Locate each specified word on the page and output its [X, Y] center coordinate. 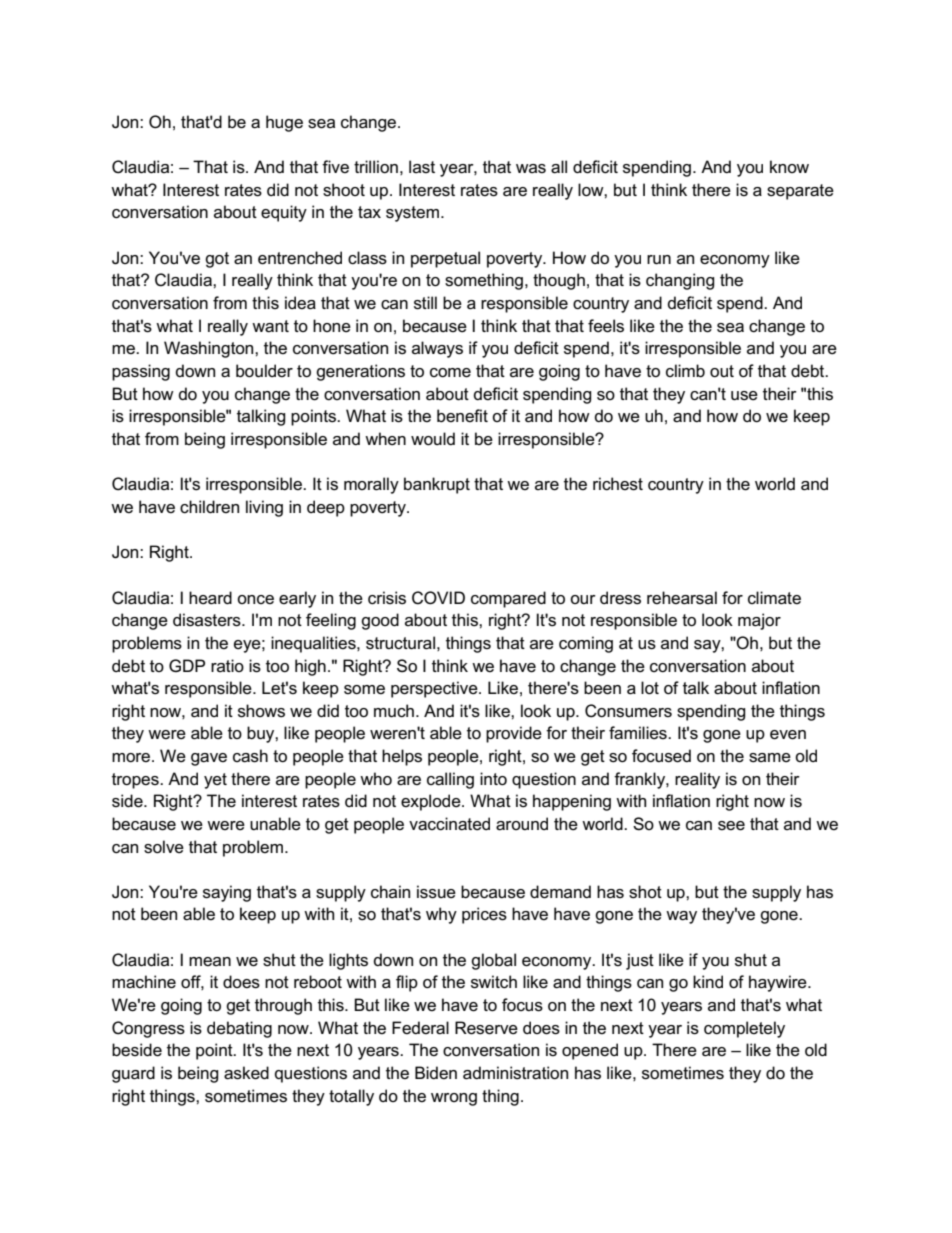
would [433, 439]
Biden [436, 1072]
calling [450, 780]
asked [246, 1073]
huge [284, 123]
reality [697, 780]
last [422, 167]
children [209, 507]
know [789, 166]
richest [618, 484]
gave [209, 759]
